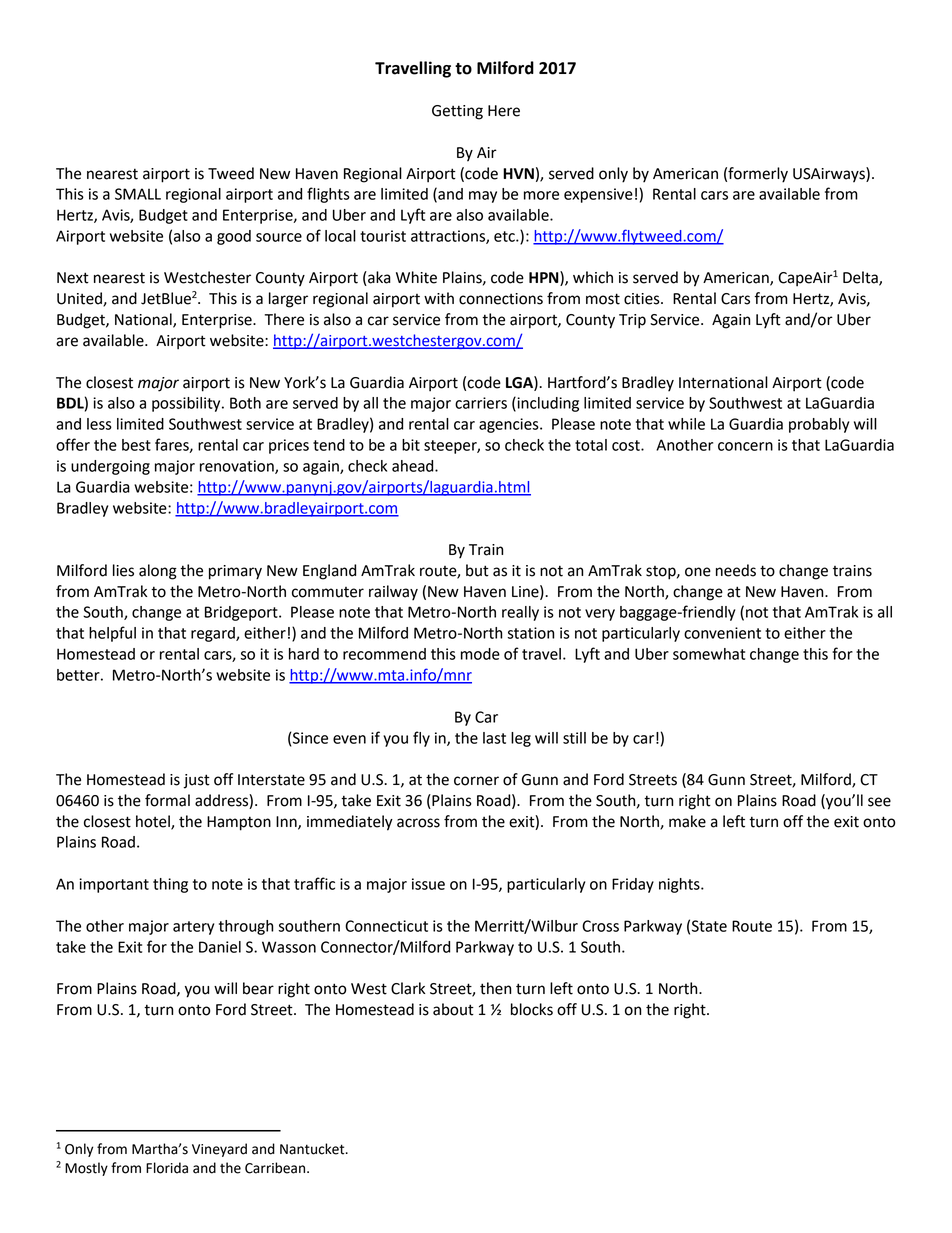  Describe the element at coordinates (457, 112) in the screenshot. I see `Getting` at that location.
